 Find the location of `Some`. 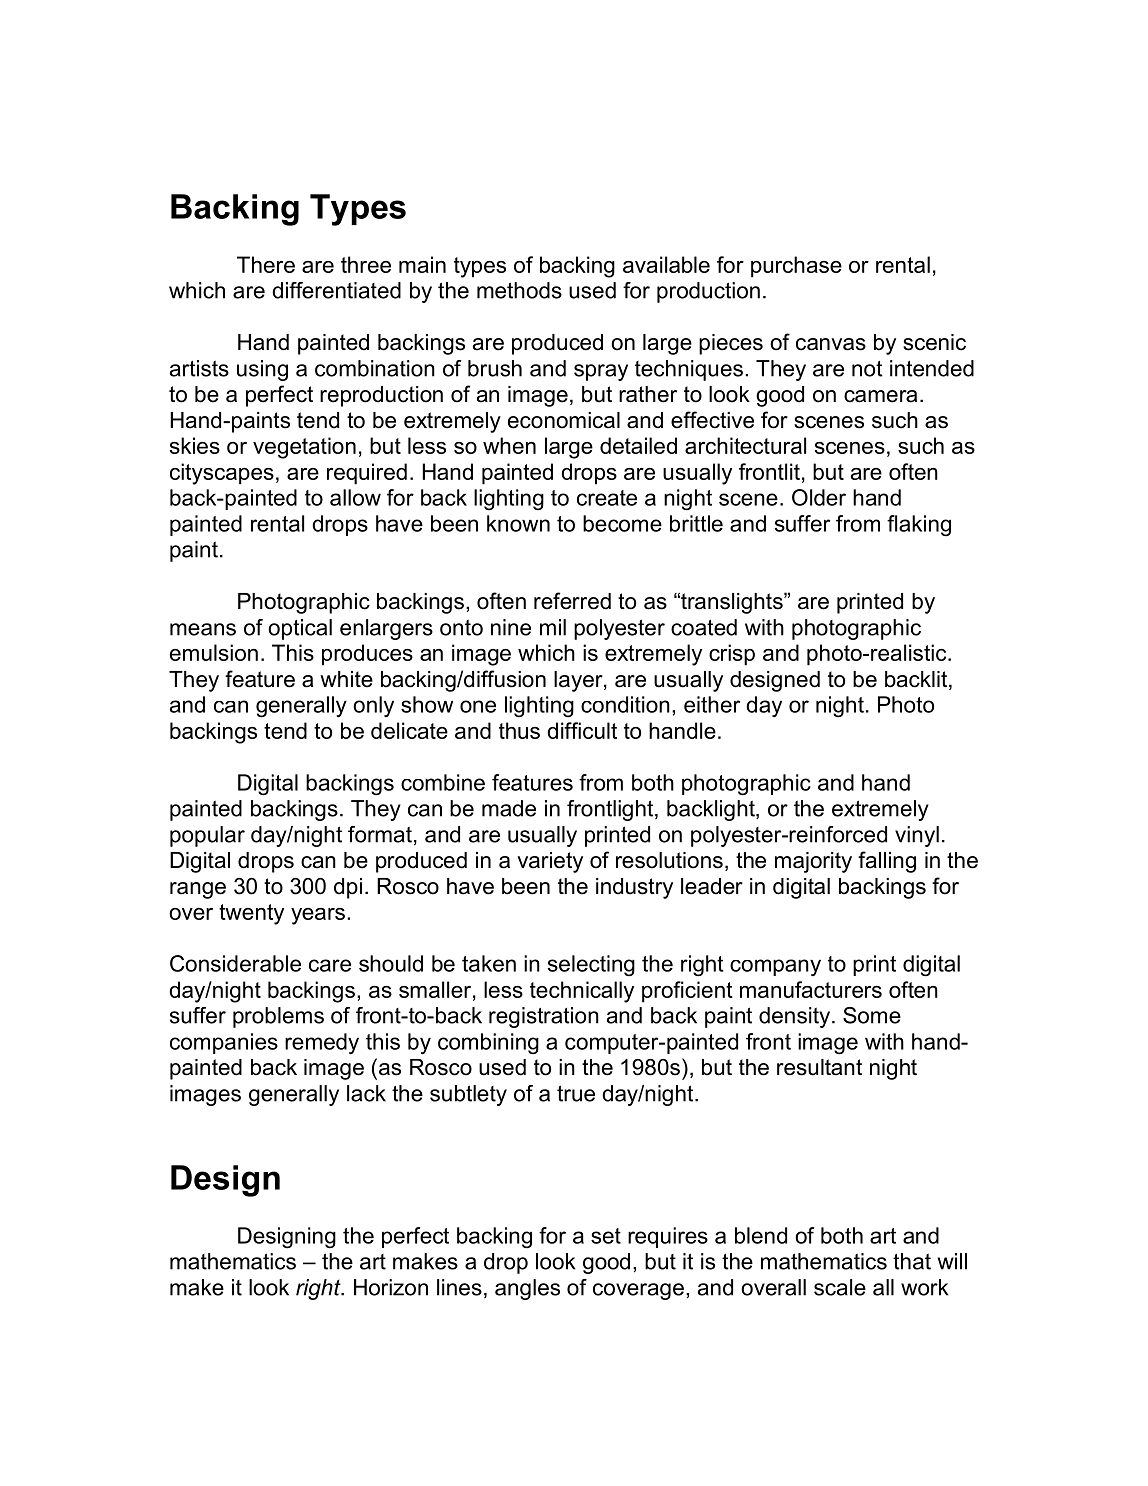

Some is located at coordinates (872, 1015).
